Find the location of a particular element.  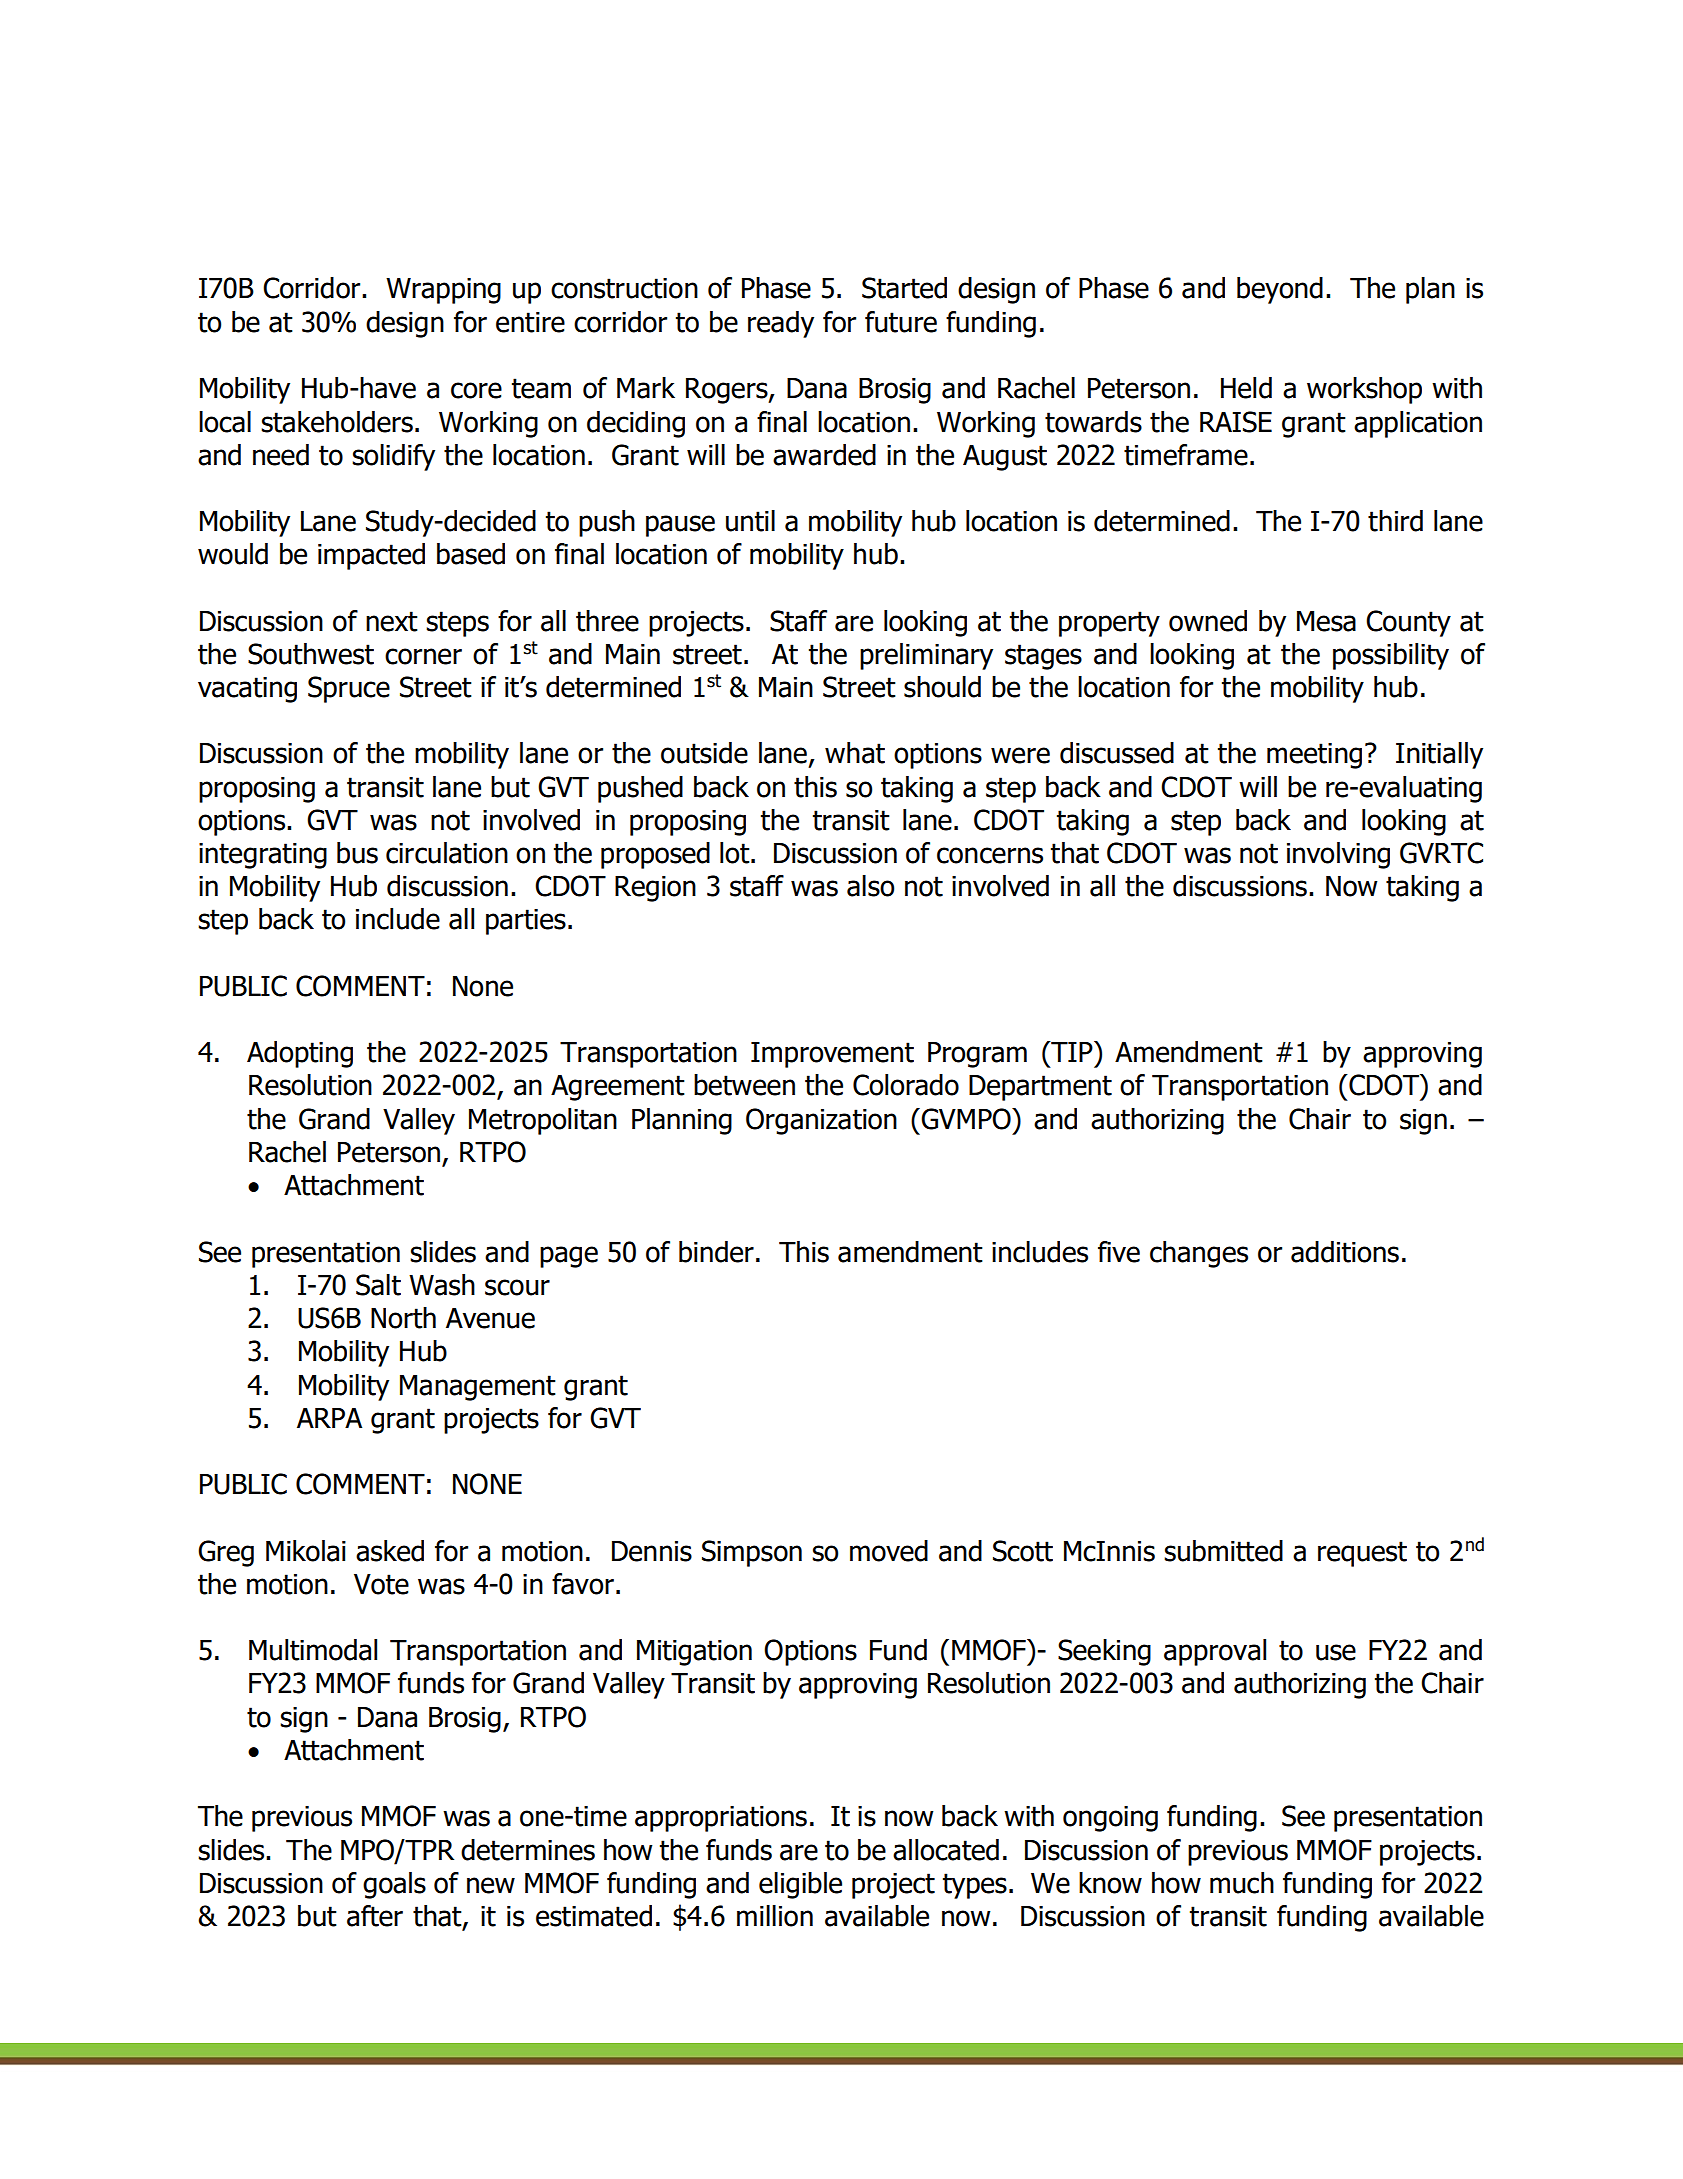

Wrapping is located at coordinates (443, 291).
